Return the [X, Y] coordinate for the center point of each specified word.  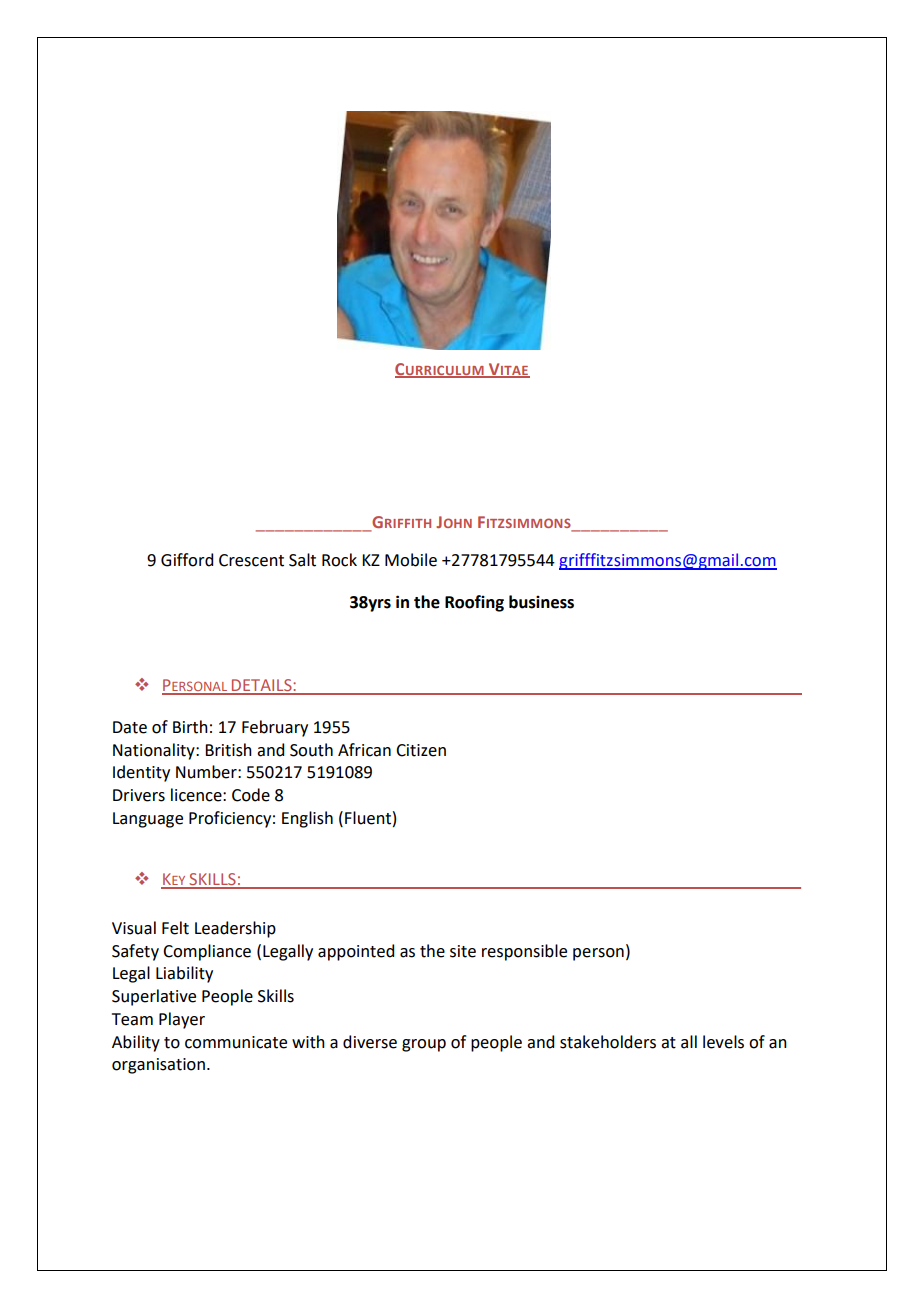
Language [148, 820]
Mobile [411, 560]
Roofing [474, 603]
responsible [524, 952]
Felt [175, 928]
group [424, 1045]
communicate [236, 1042]
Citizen [421, 750]
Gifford [187, 560]
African [364, 750]
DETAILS [262, 686]
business [541, 602]
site [463, 951]
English [307, 819]
